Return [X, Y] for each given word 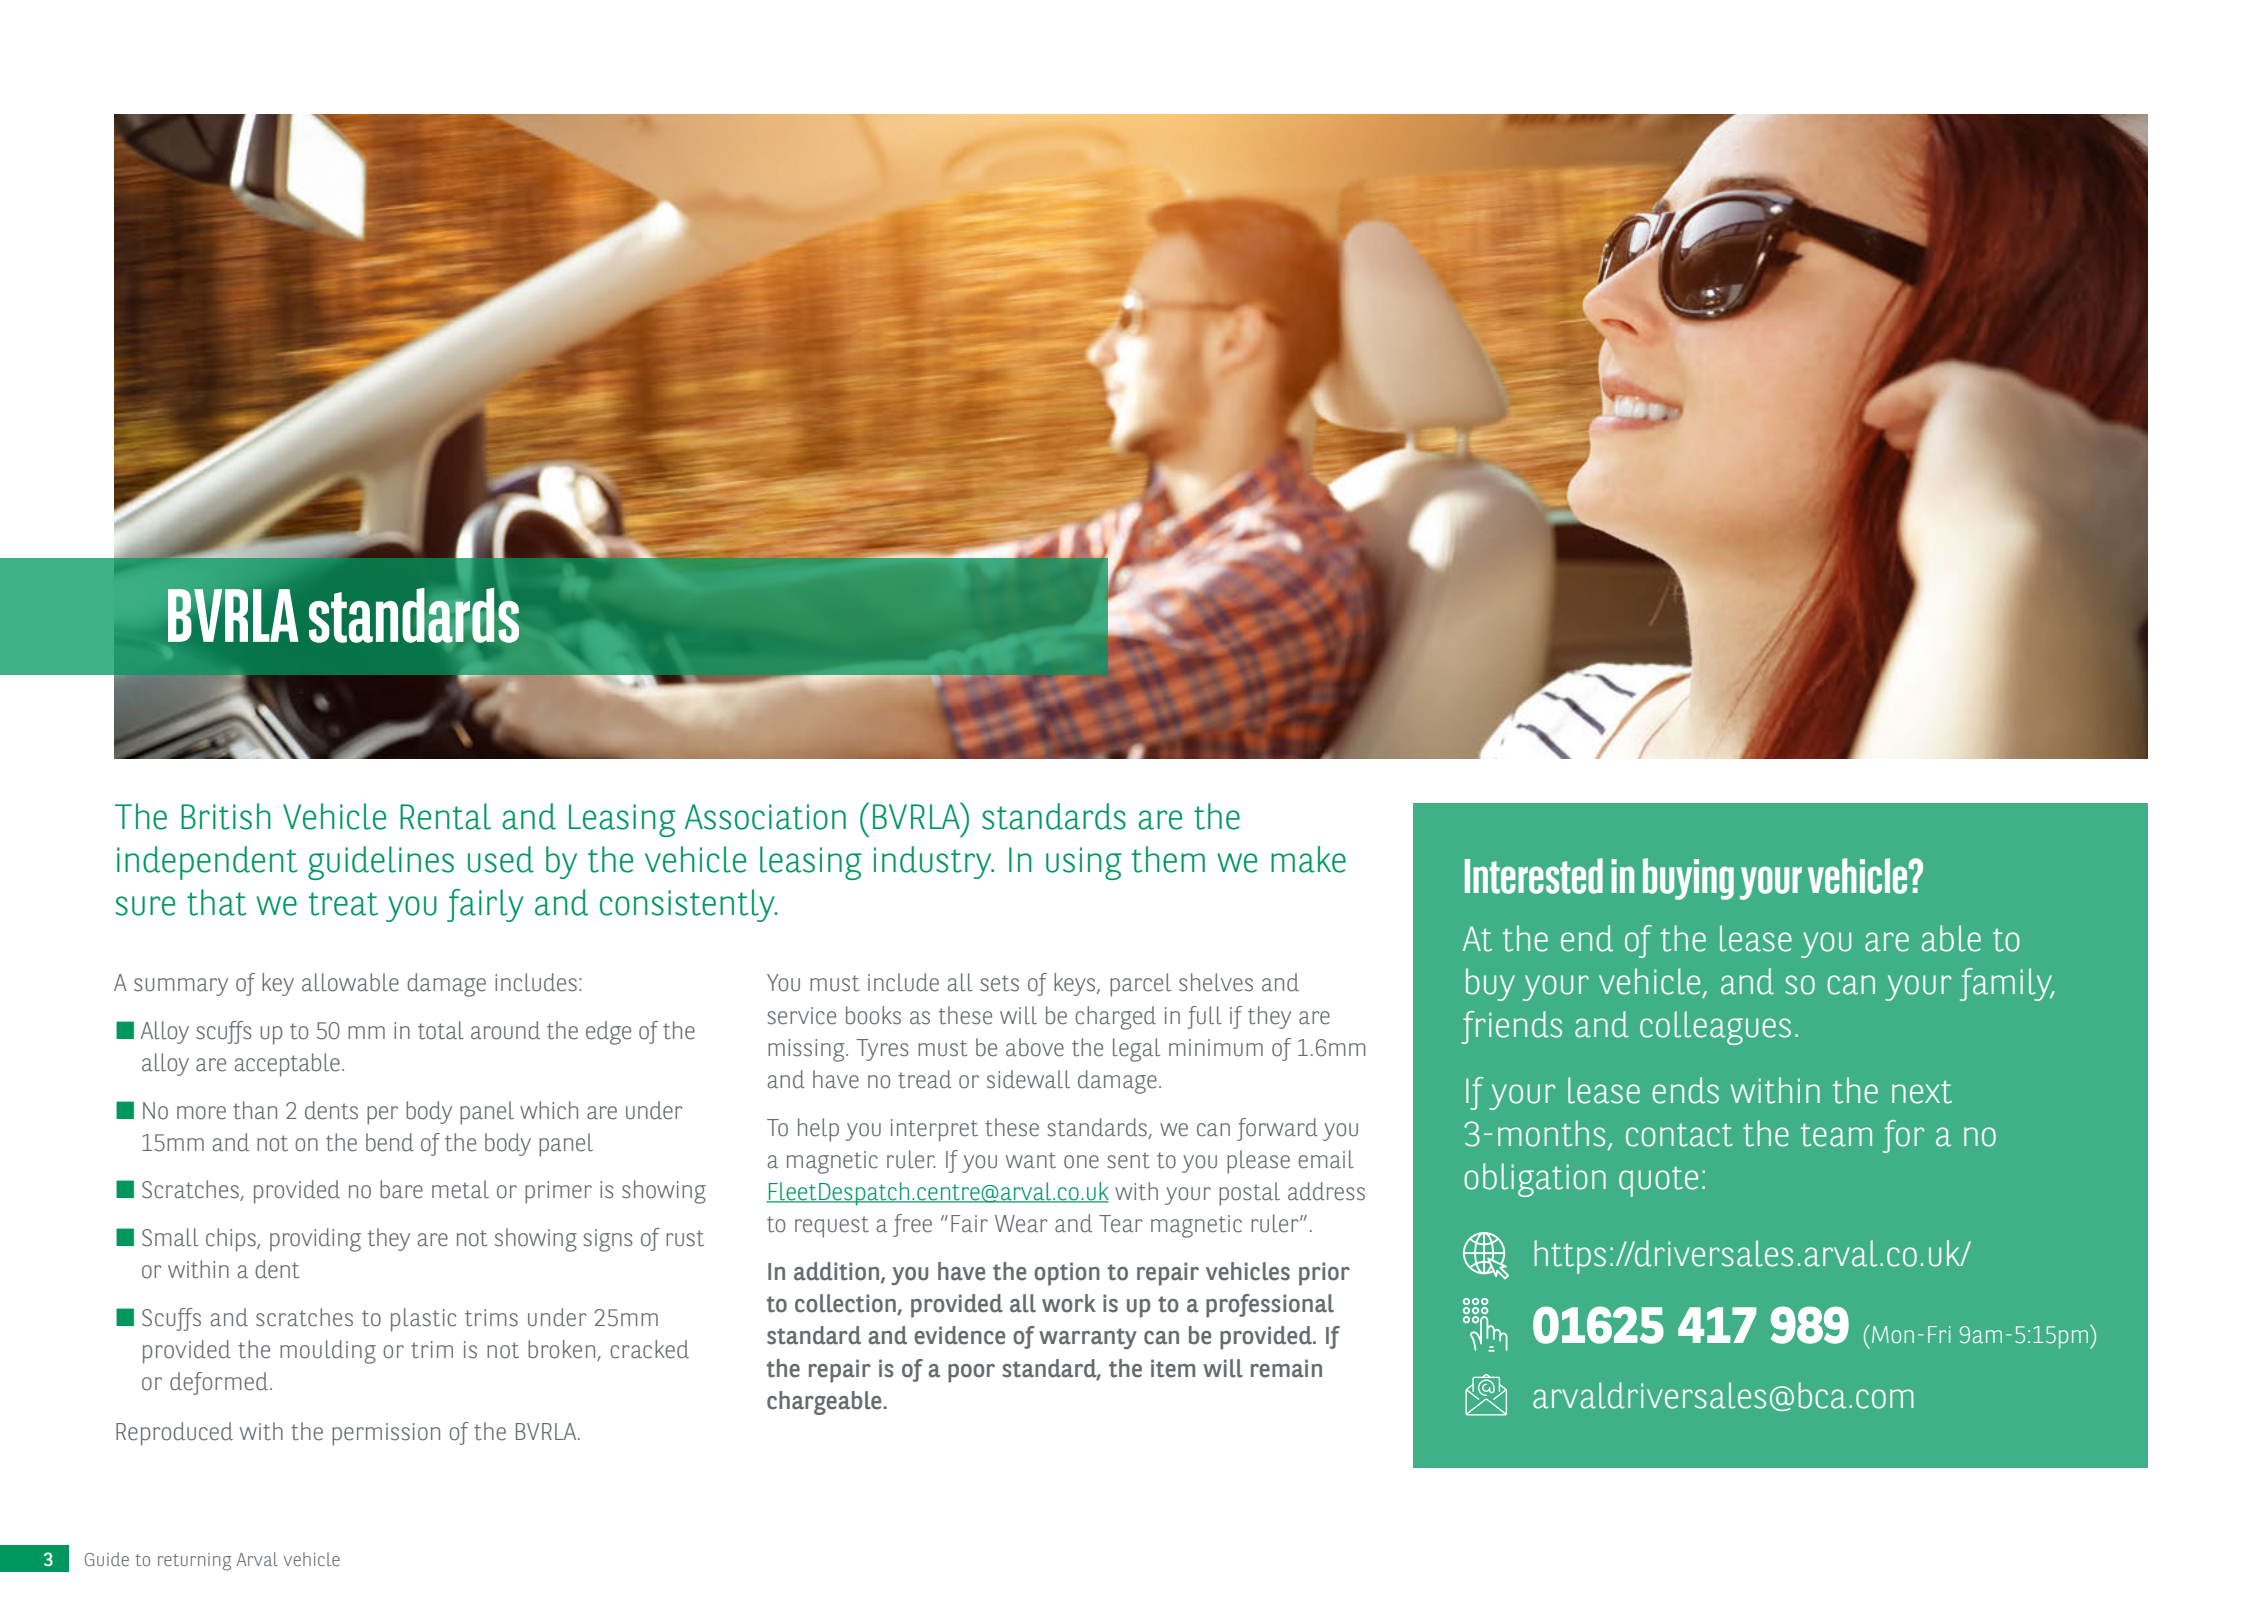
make [1308, 859]
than [255, 1110]
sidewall [1028, 1079]
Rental [445, 816]
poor [971, 1373]
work [1069, 1303]
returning [194, 1562]
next [1922, 1092]
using [1084, 863]
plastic [423, 1320]
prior [1324, 1274]
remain [1286, 1368]
